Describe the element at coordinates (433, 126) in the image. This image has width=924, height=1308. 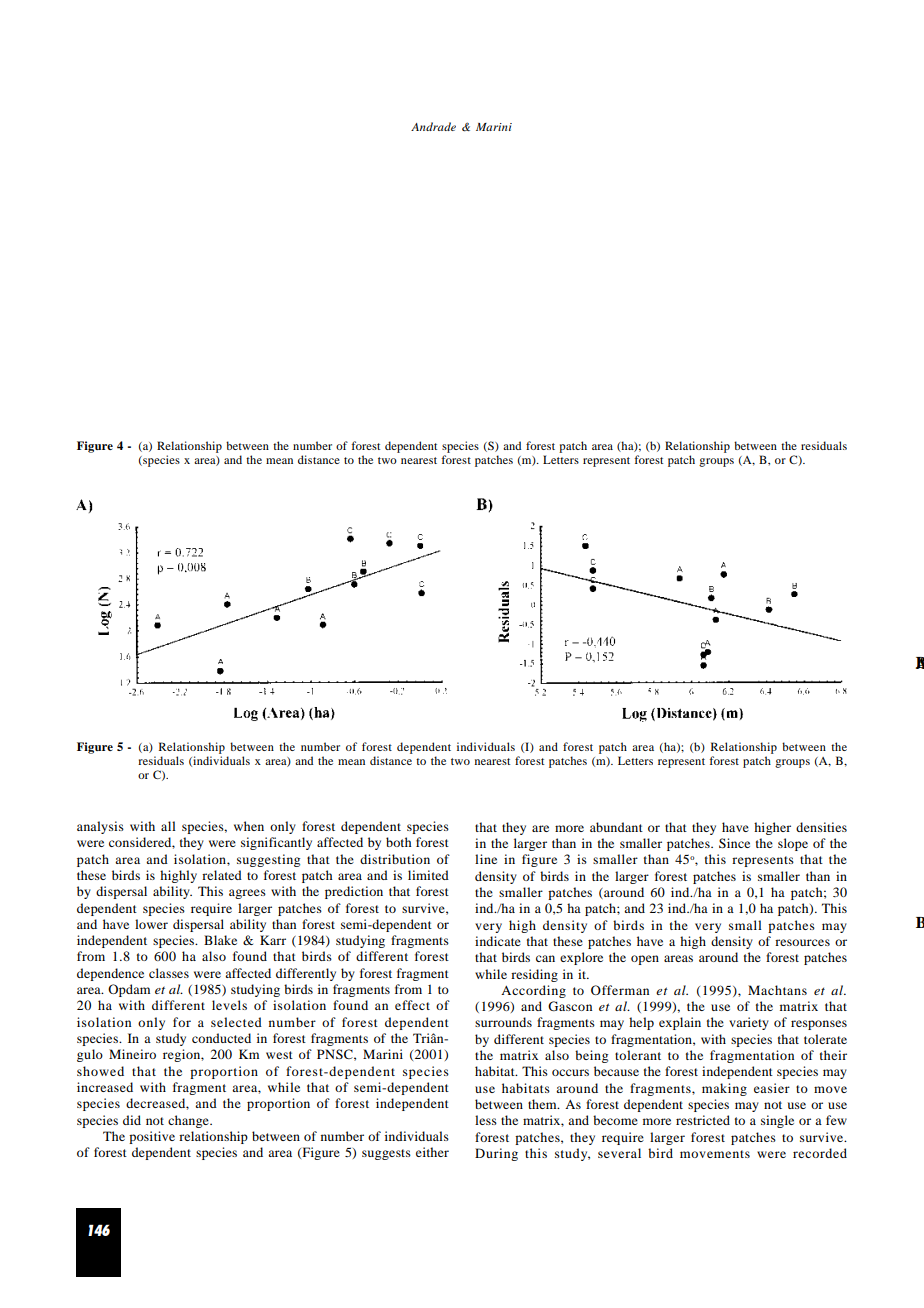
I see `Andrade` at that location.
